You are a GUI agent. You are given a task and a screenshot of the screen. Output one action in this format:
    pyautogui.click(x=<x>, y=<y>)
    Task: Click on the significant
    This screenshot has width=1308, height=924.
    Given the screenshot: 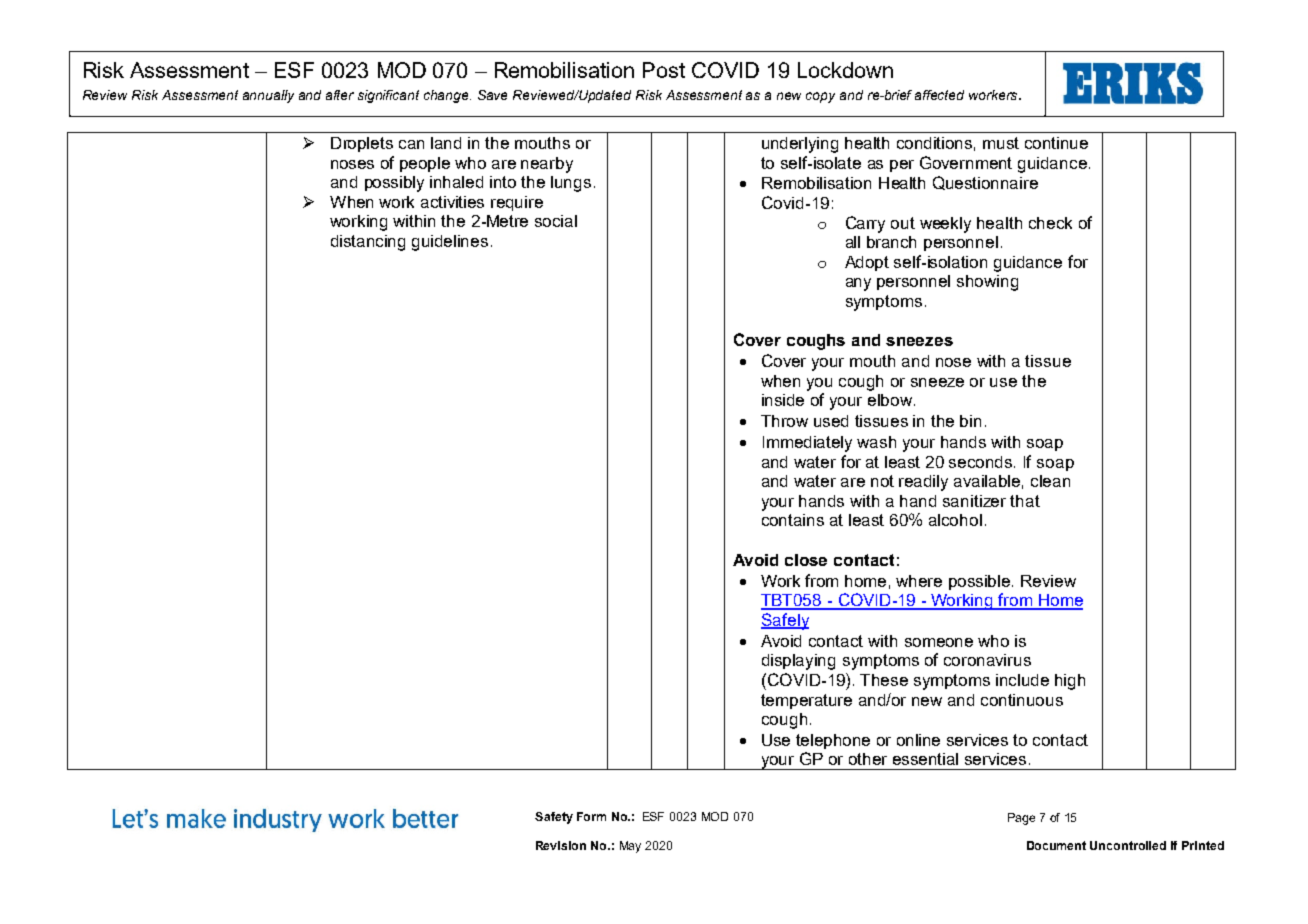 What is the action you would take?
    pyautogui.click(x=388, y=96)
